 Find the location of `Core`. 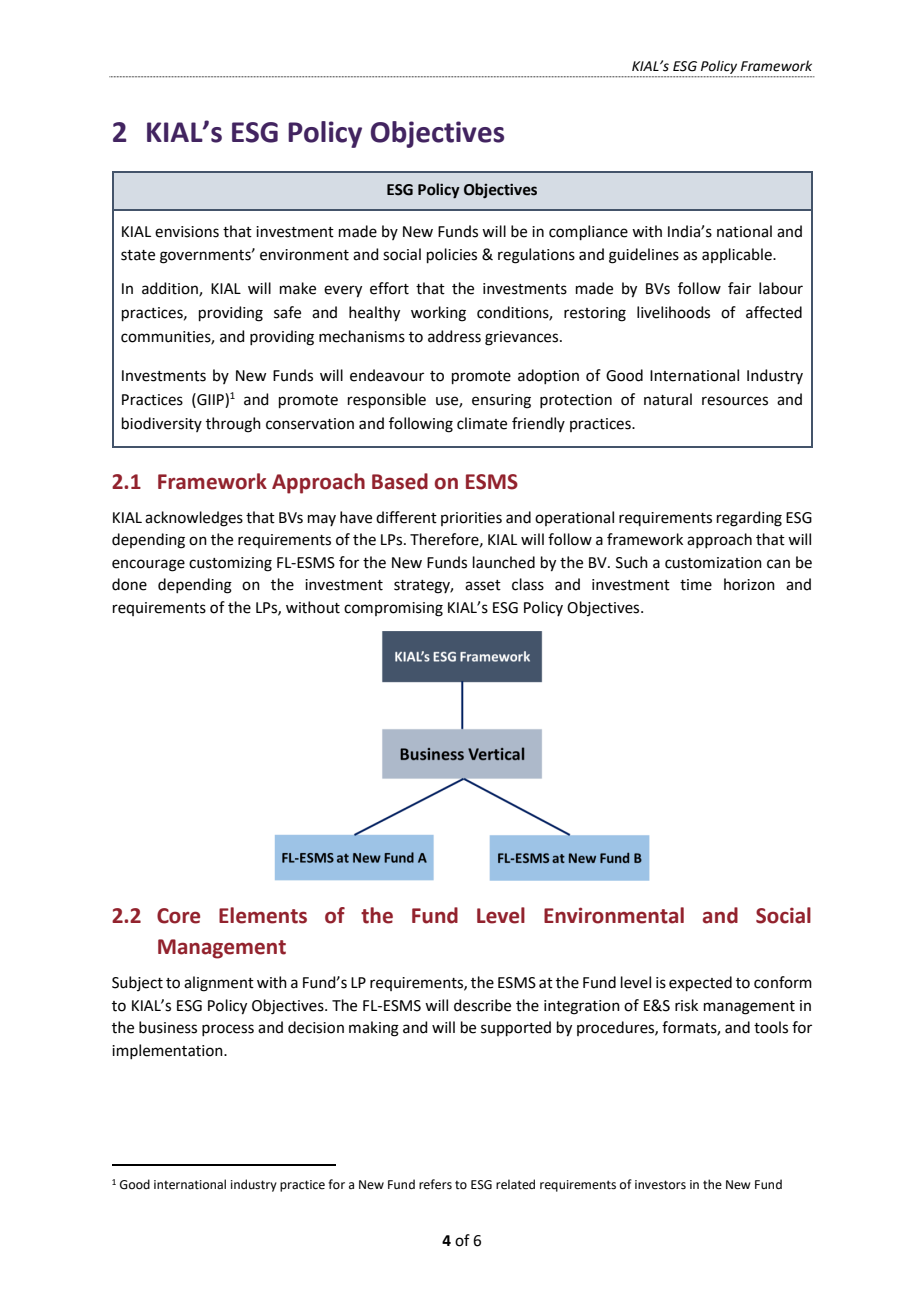

Core is located at coordinates (178, 916).
